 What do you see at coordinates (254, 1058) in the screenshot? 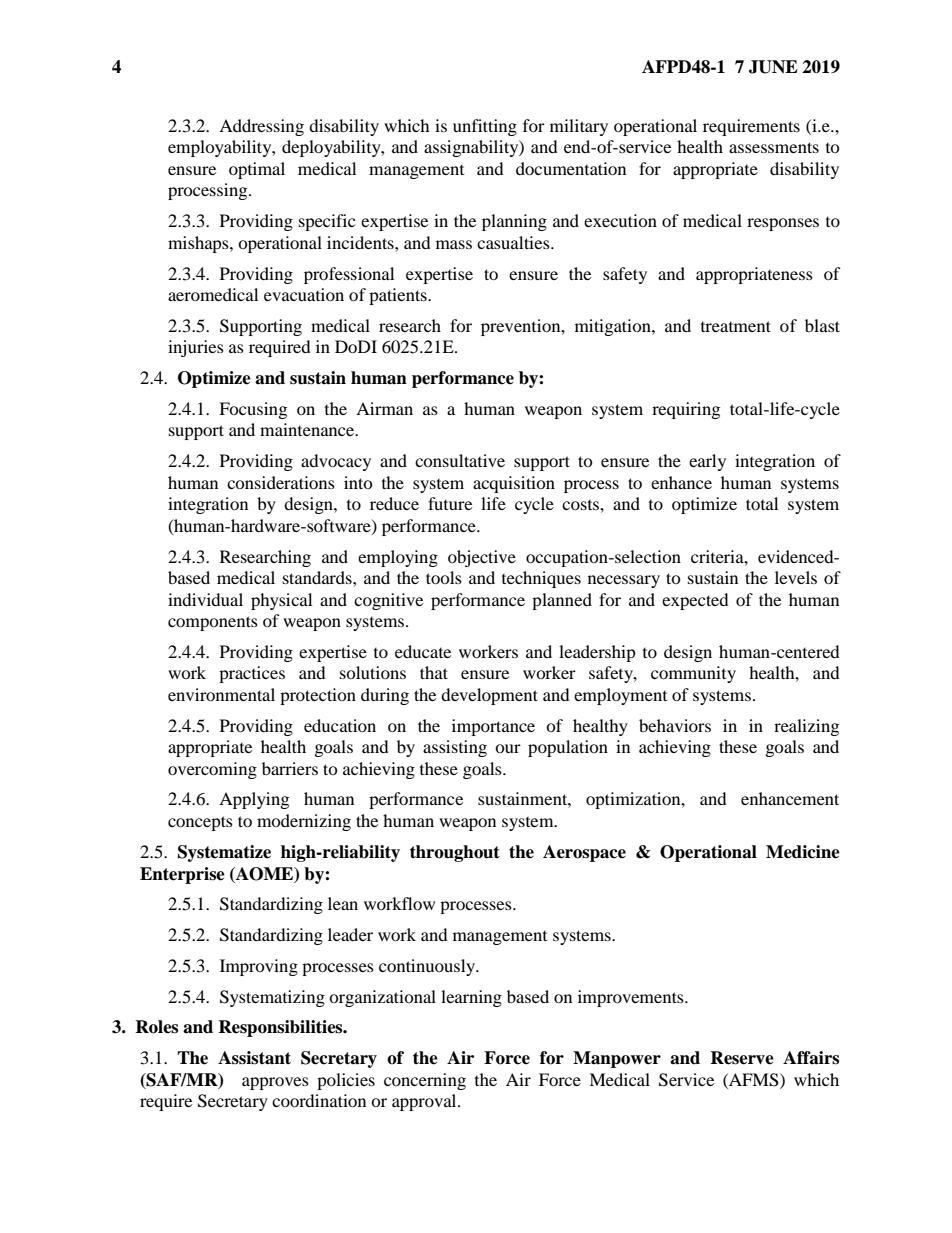
I see `Assistant` at bounding box center [254, 1058].
